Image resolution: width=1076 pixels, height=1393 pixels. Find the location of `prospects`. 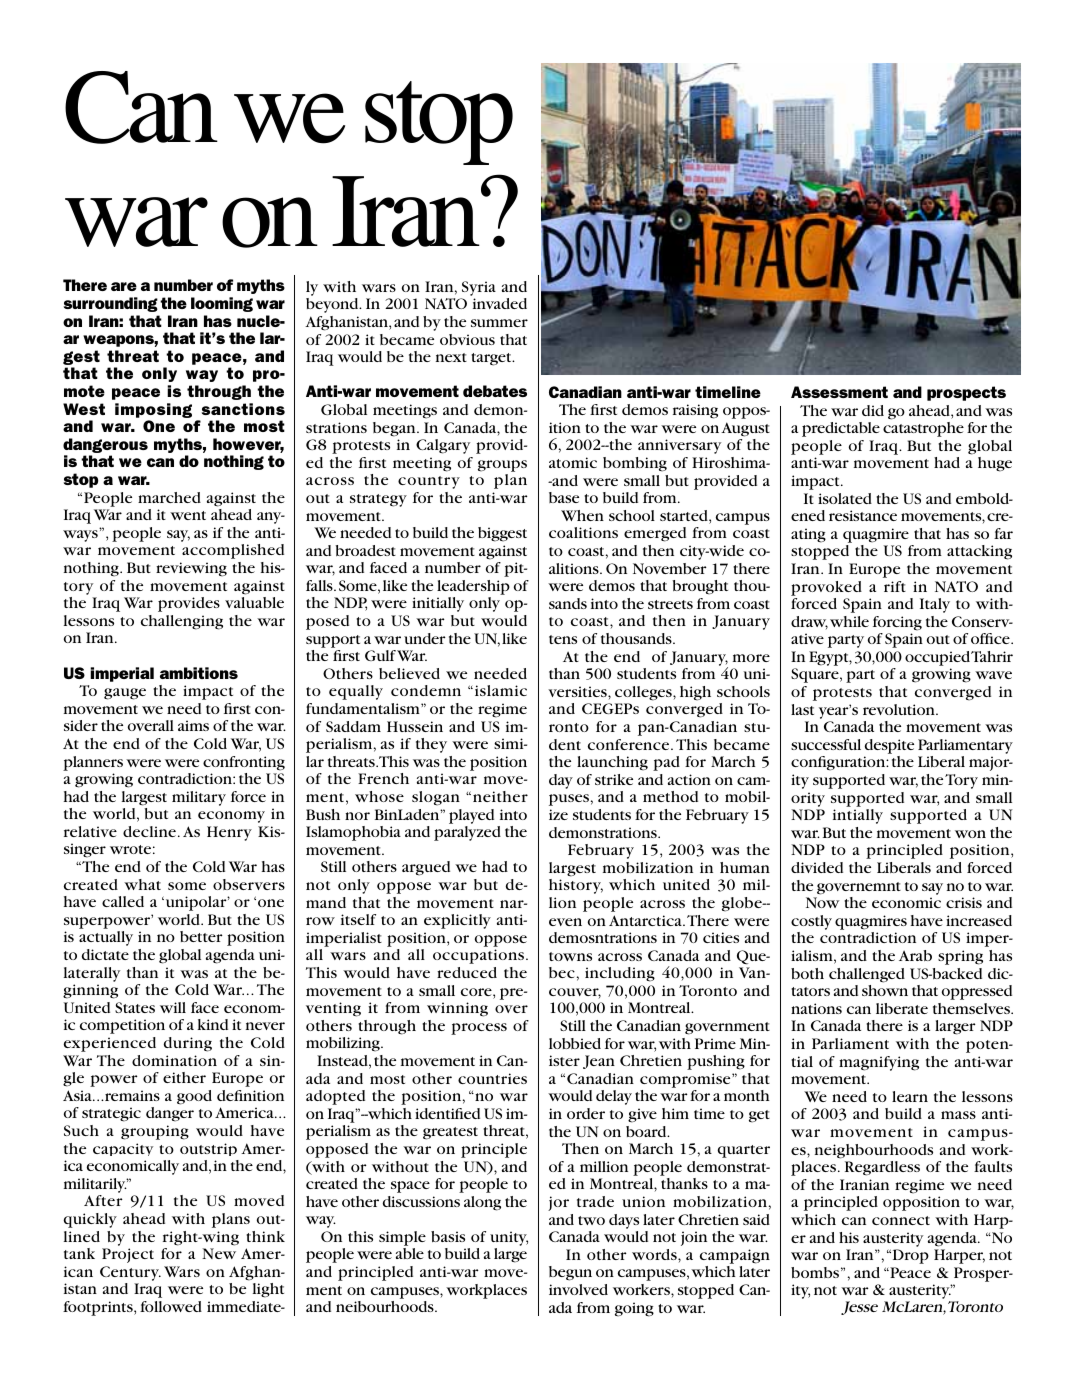

prospects is located at coordinates (966, 393).
